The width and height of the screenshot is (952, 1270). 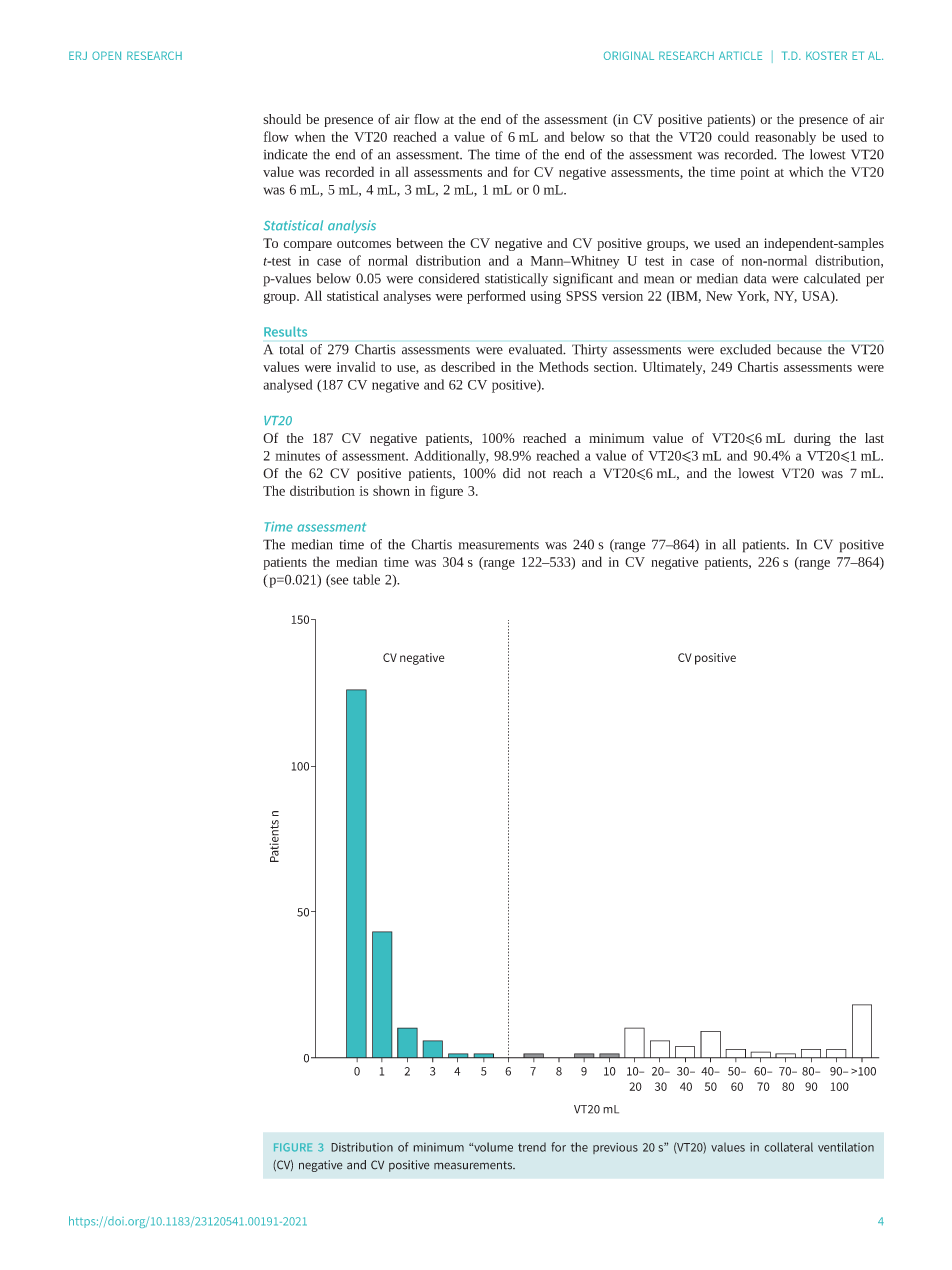 I want to click on previous, so click(x=615, y=1148).
